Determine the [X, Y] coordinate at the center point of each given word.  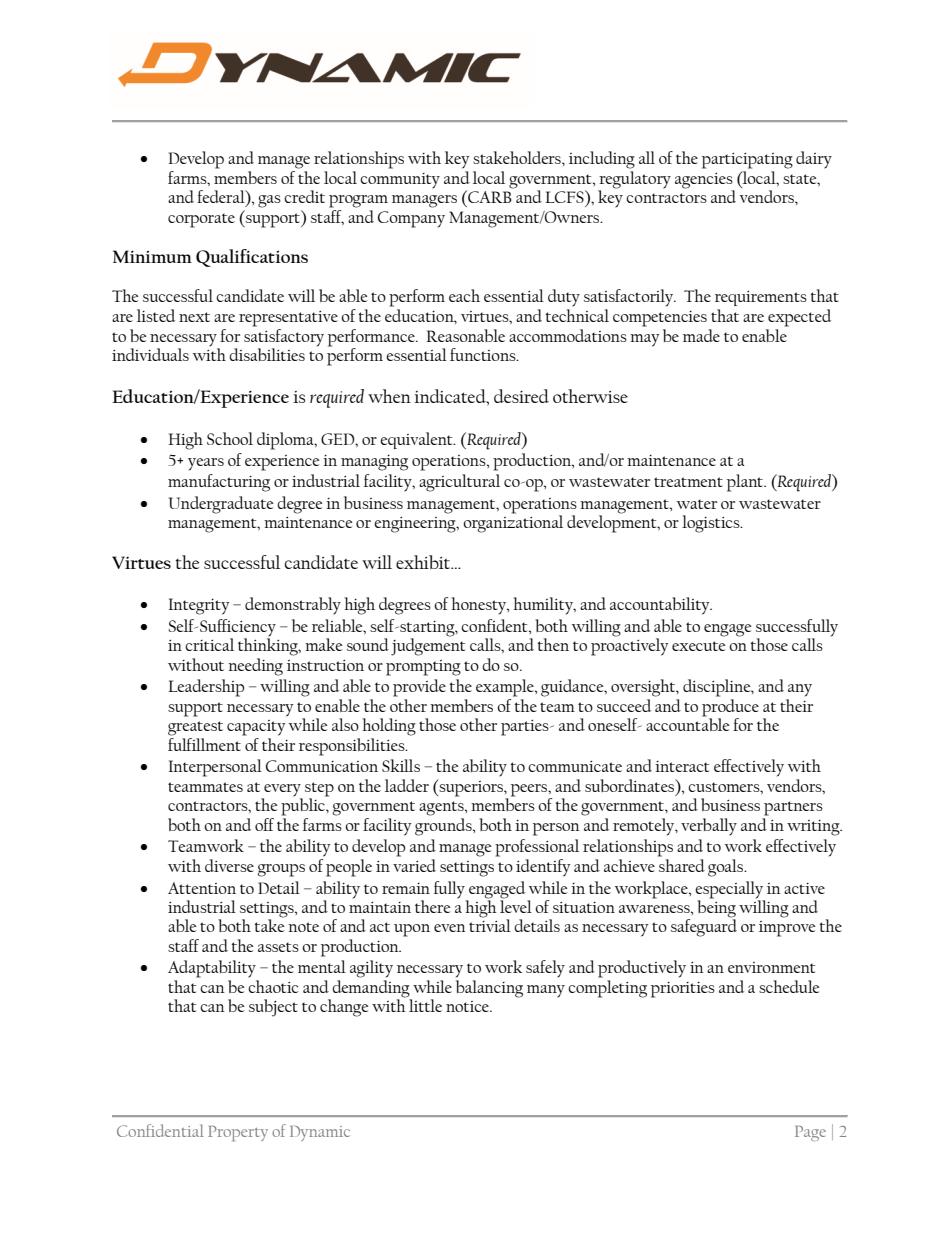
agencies [705, 182]
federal [222, 198]
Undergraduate [221, 505]
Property [238, 1133]
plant [746, 483]
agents [442, 808]
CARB [489, 196]
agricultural [459, 483]
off [264, 824]
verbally [709, 827]
